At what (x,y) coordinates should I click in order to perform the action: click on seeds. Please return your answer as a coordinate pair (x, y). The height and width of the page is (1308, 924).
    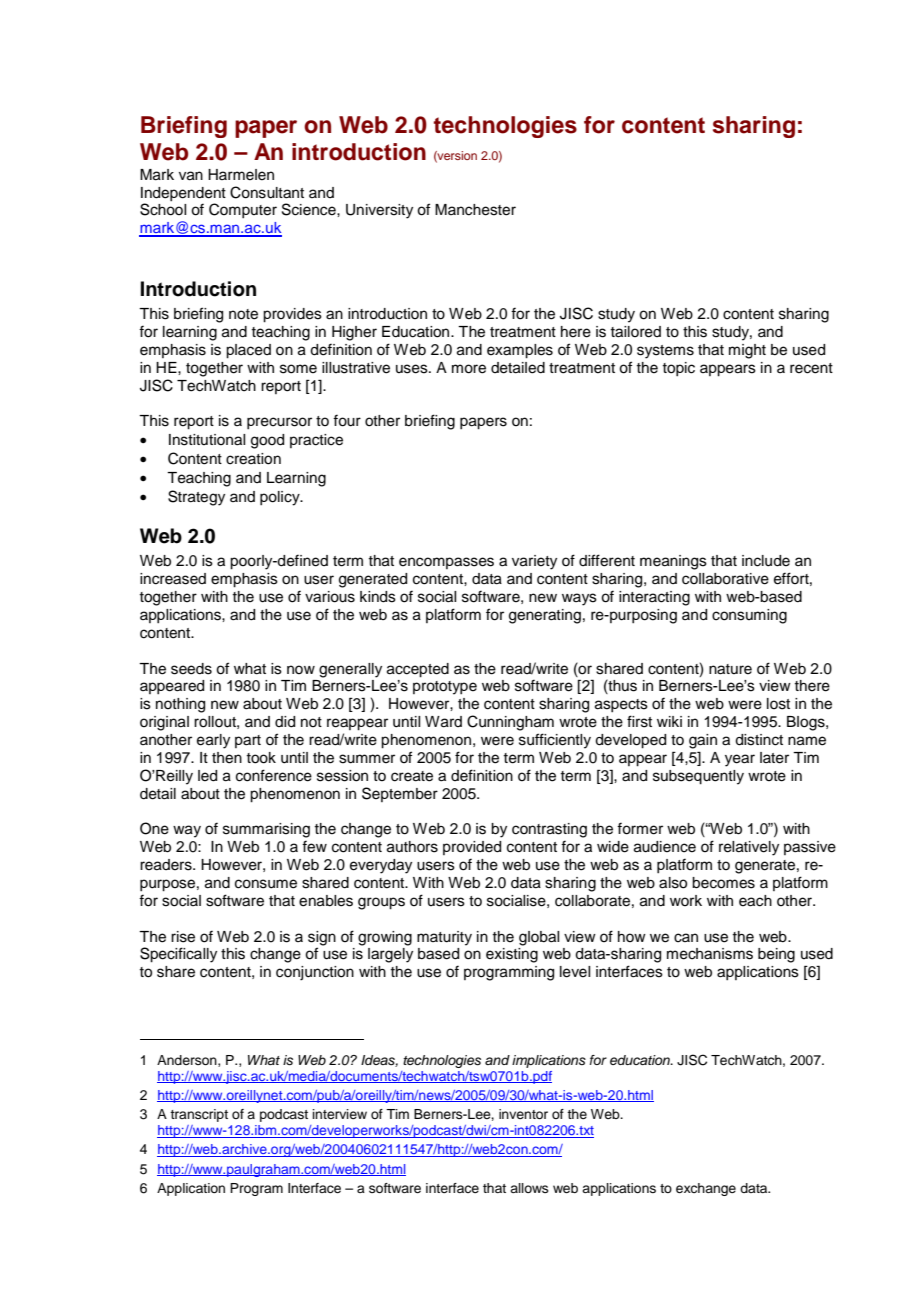
    Looking at the image, I should click on (191, 669).
